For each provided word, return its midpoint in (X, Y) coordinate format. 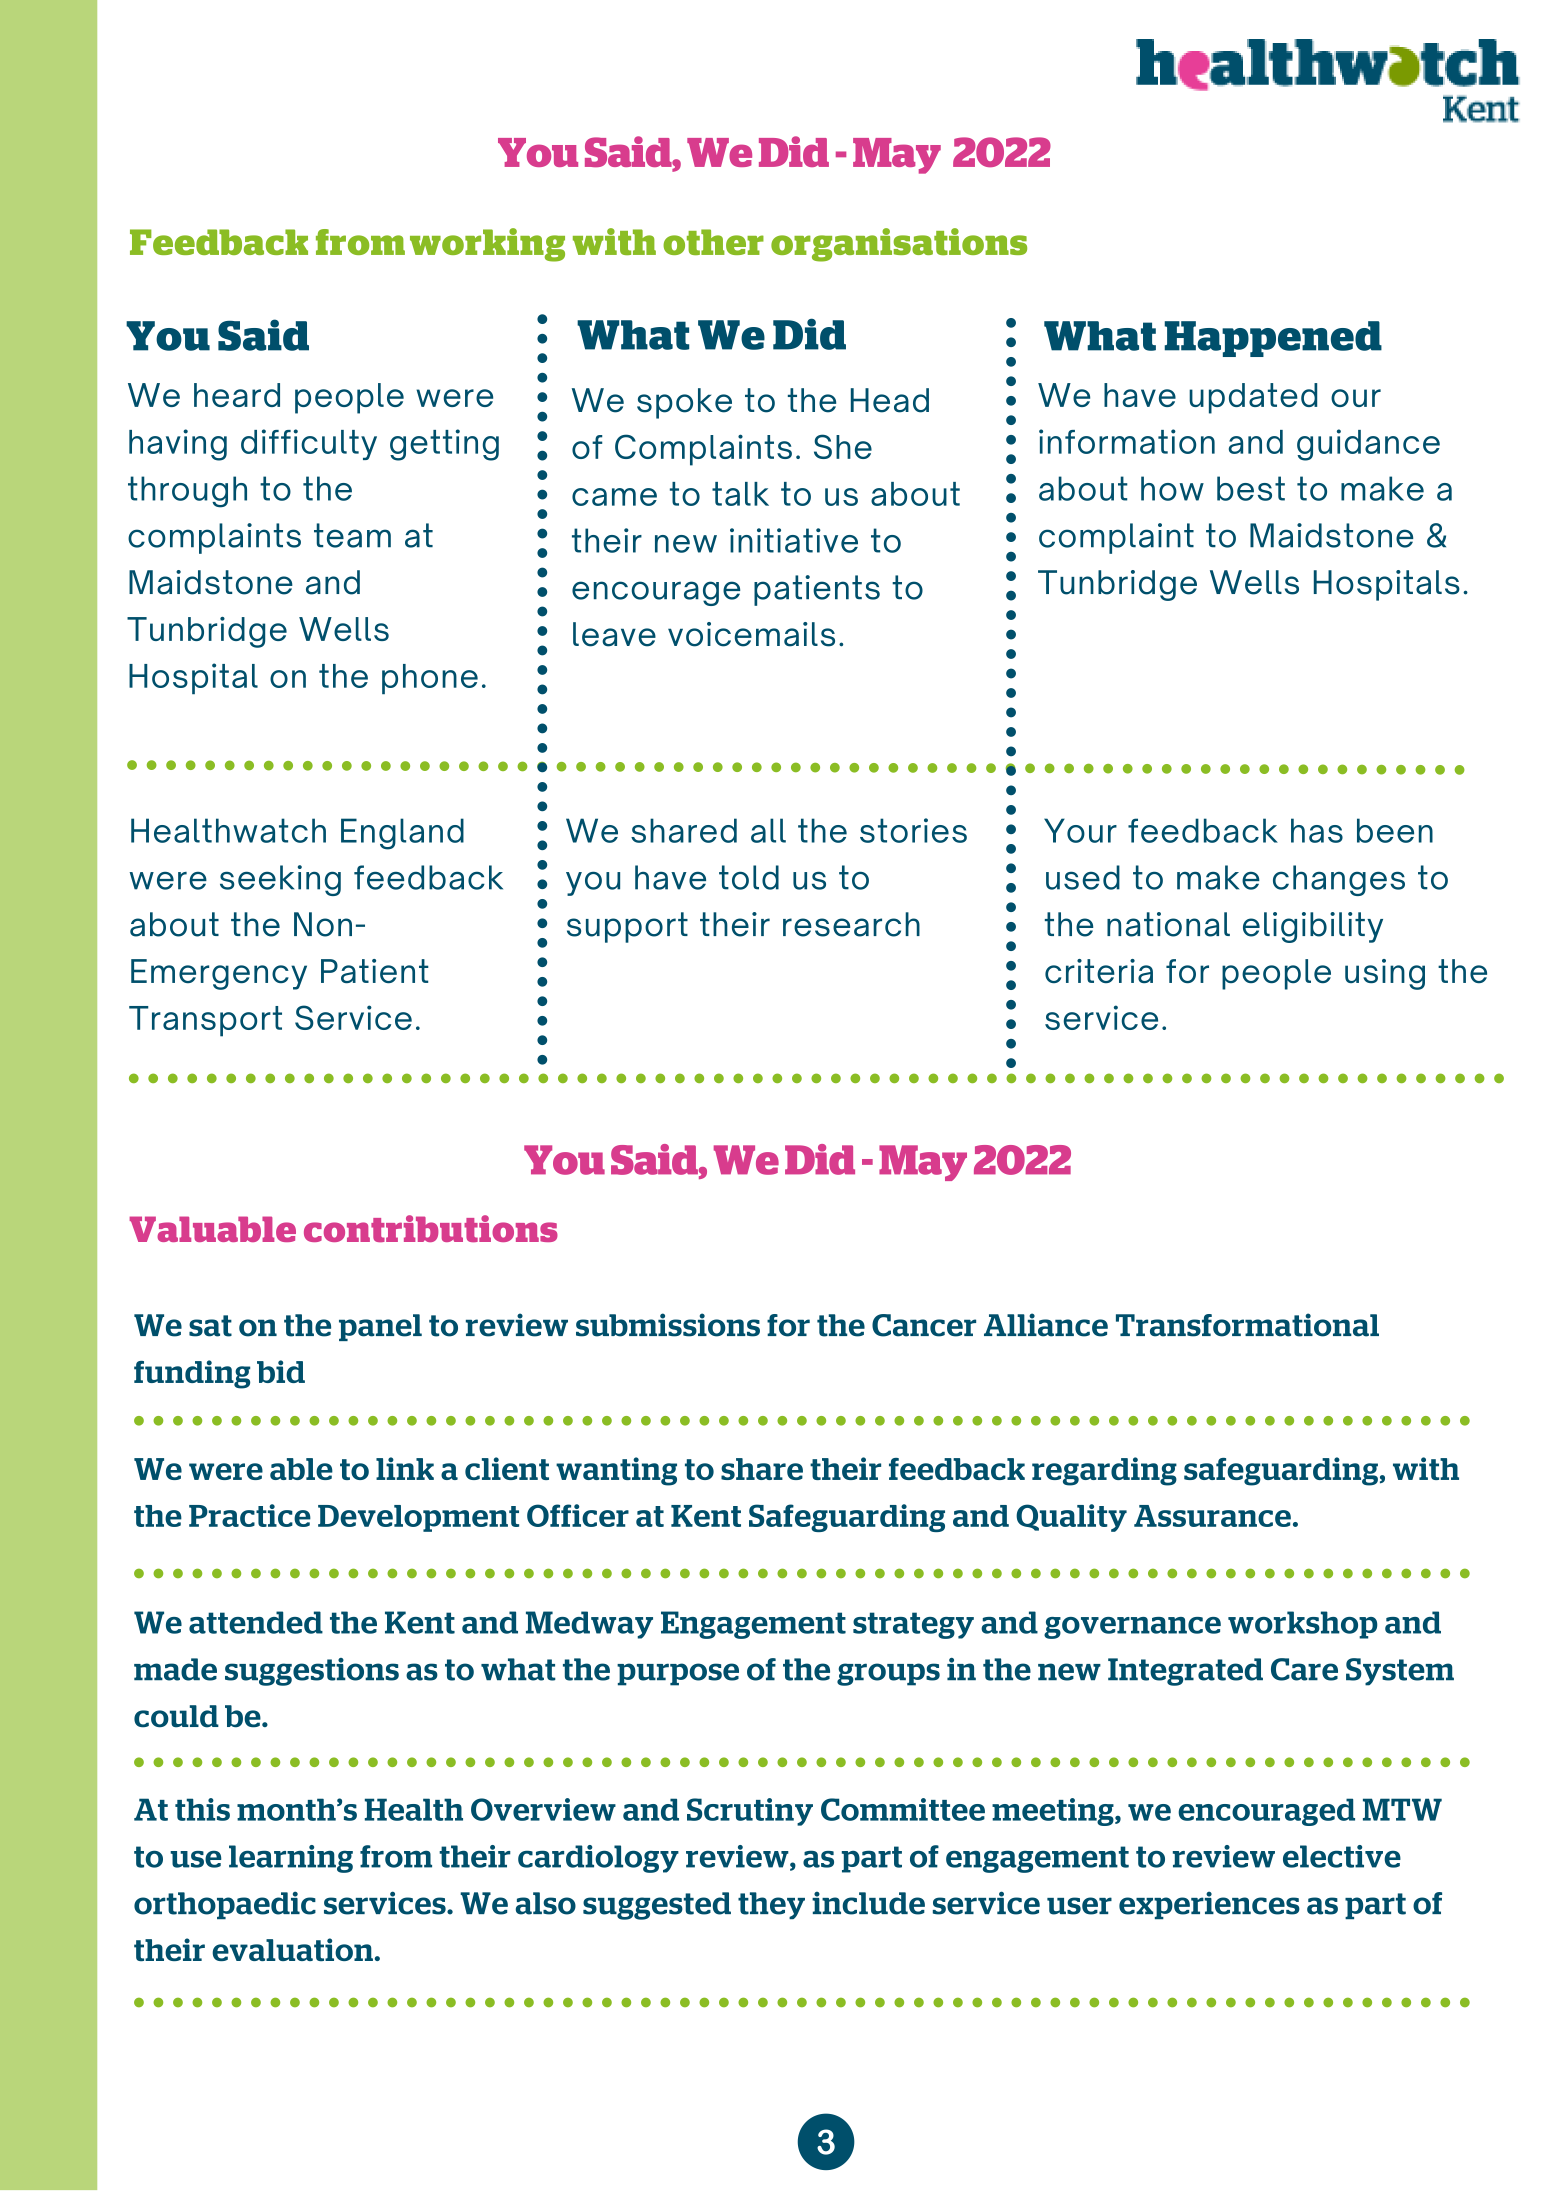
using (1385, 974)
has (1317, 830)
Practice (250, 1515)
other (713, 242)
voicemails (751, 634)
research (851, 924)
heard (237, 395)
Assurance (1212, 1516)
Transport (205, 1021)
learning (291, 1859)
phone (430, 679)
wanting (616, 1471)
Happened (1273, 339)
